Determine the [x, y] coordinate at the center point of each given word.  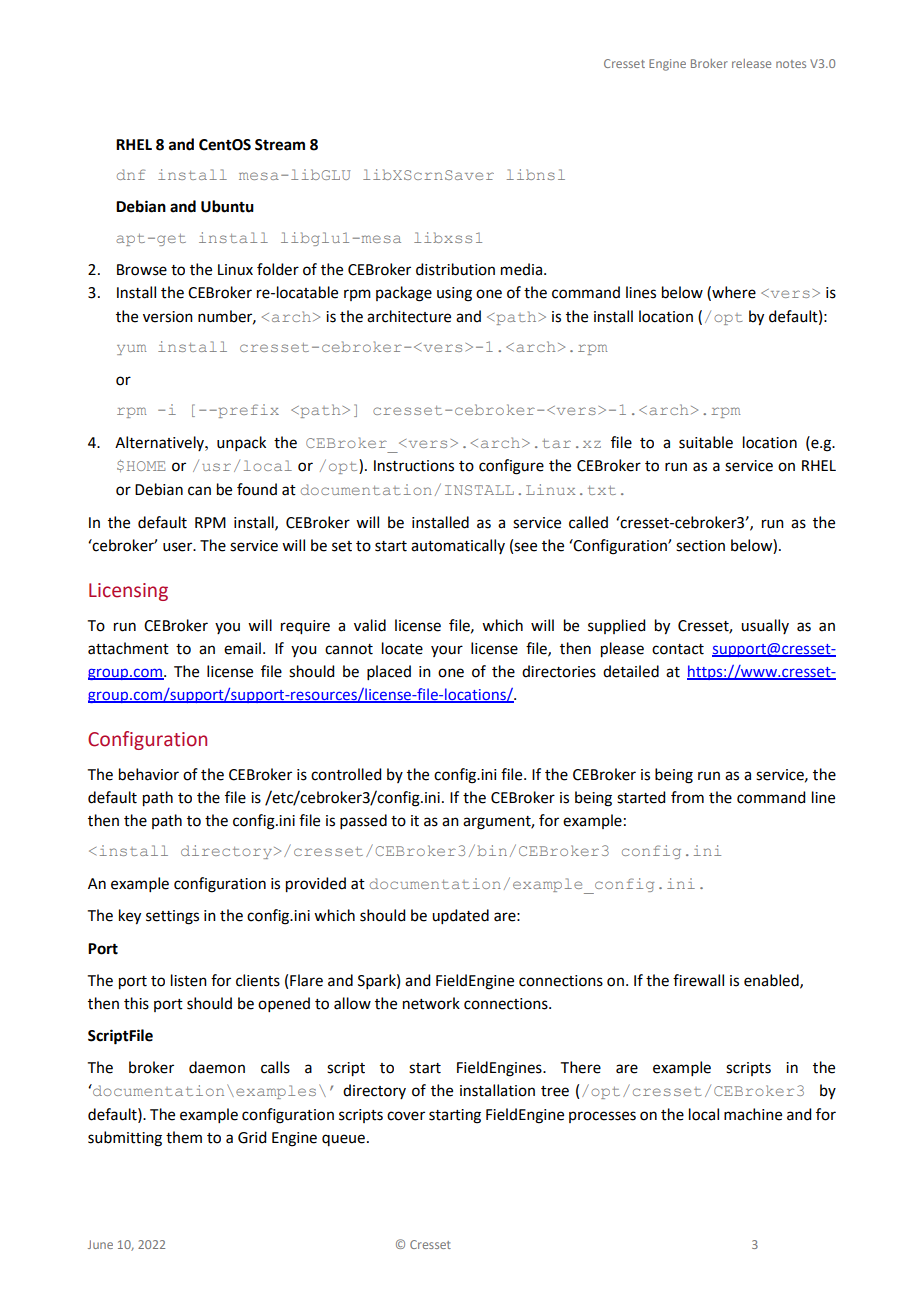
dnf [131, 174]
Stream [280, 145]
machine [753, 1114]
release [751, 63]
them [184, 1137]
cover [406, 1116]
